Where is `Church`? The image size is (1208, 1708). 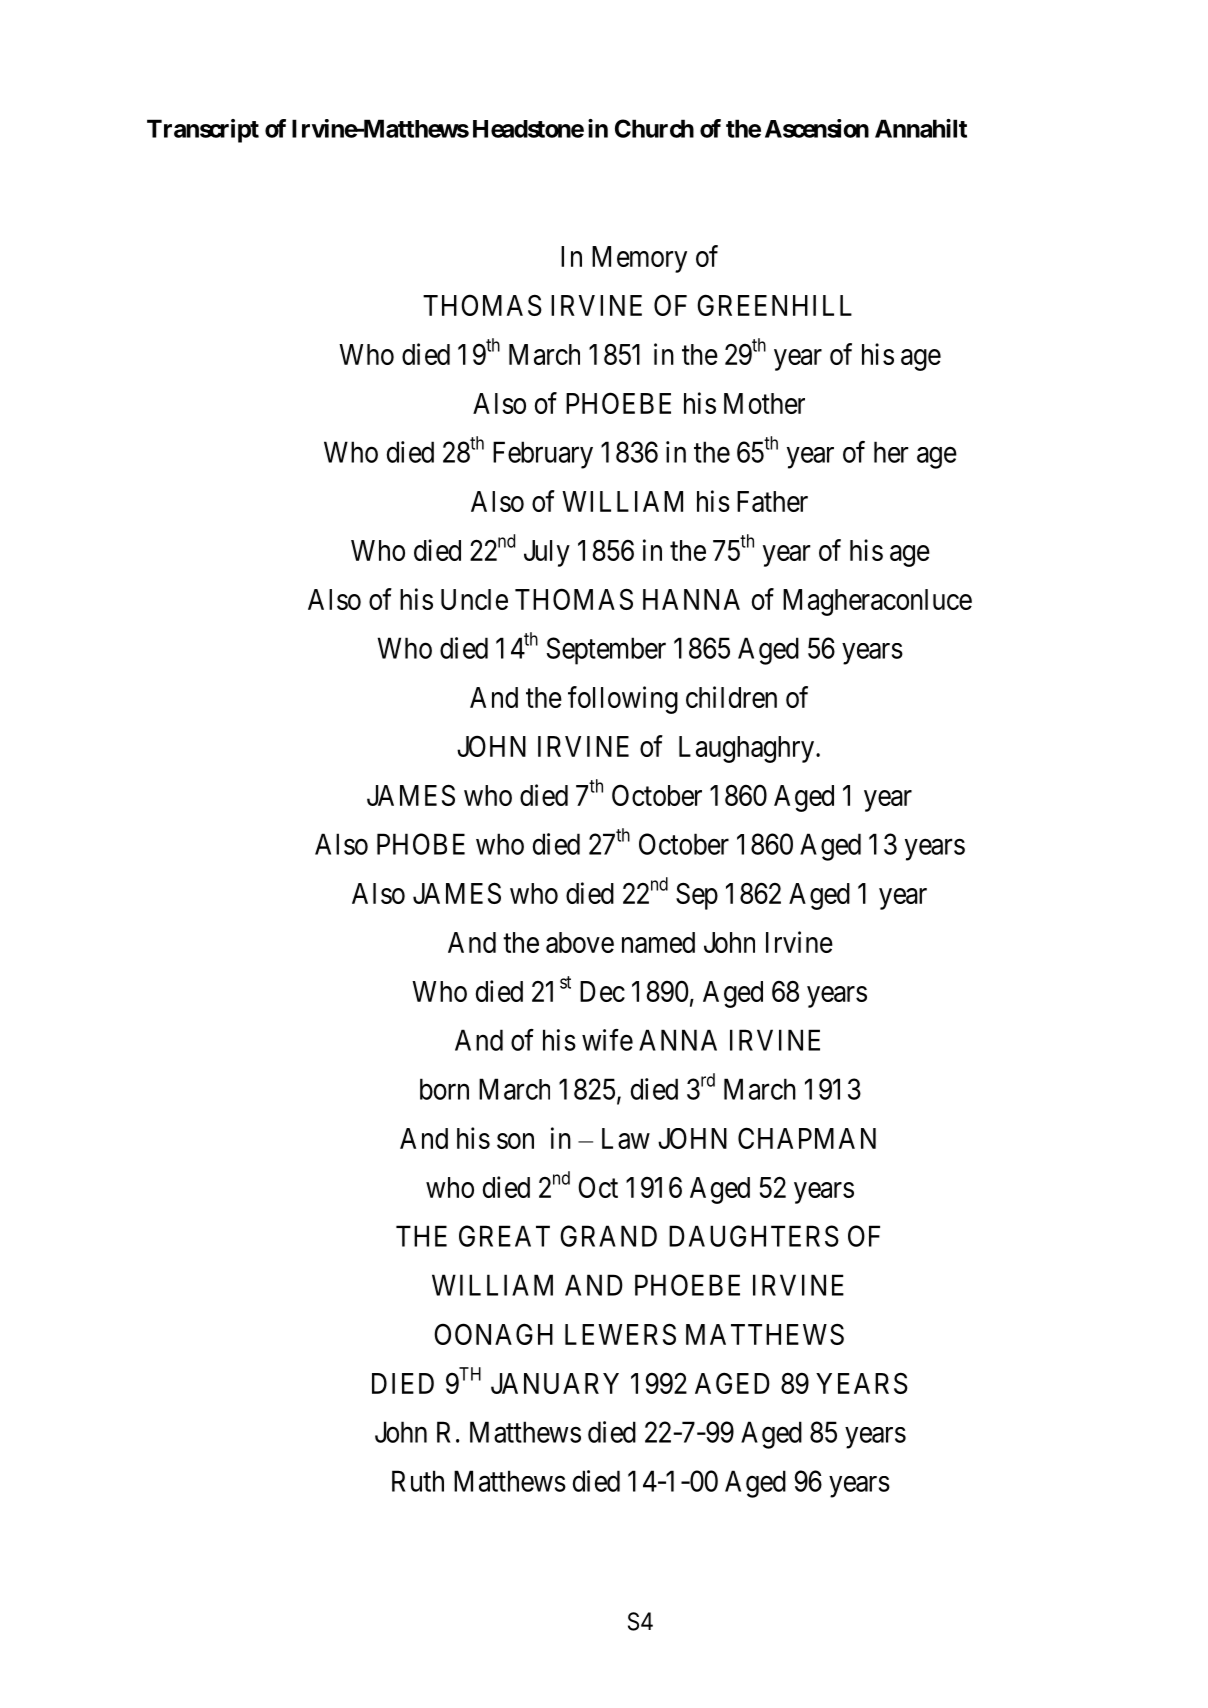
Church is located at coordinates (654, 128).
